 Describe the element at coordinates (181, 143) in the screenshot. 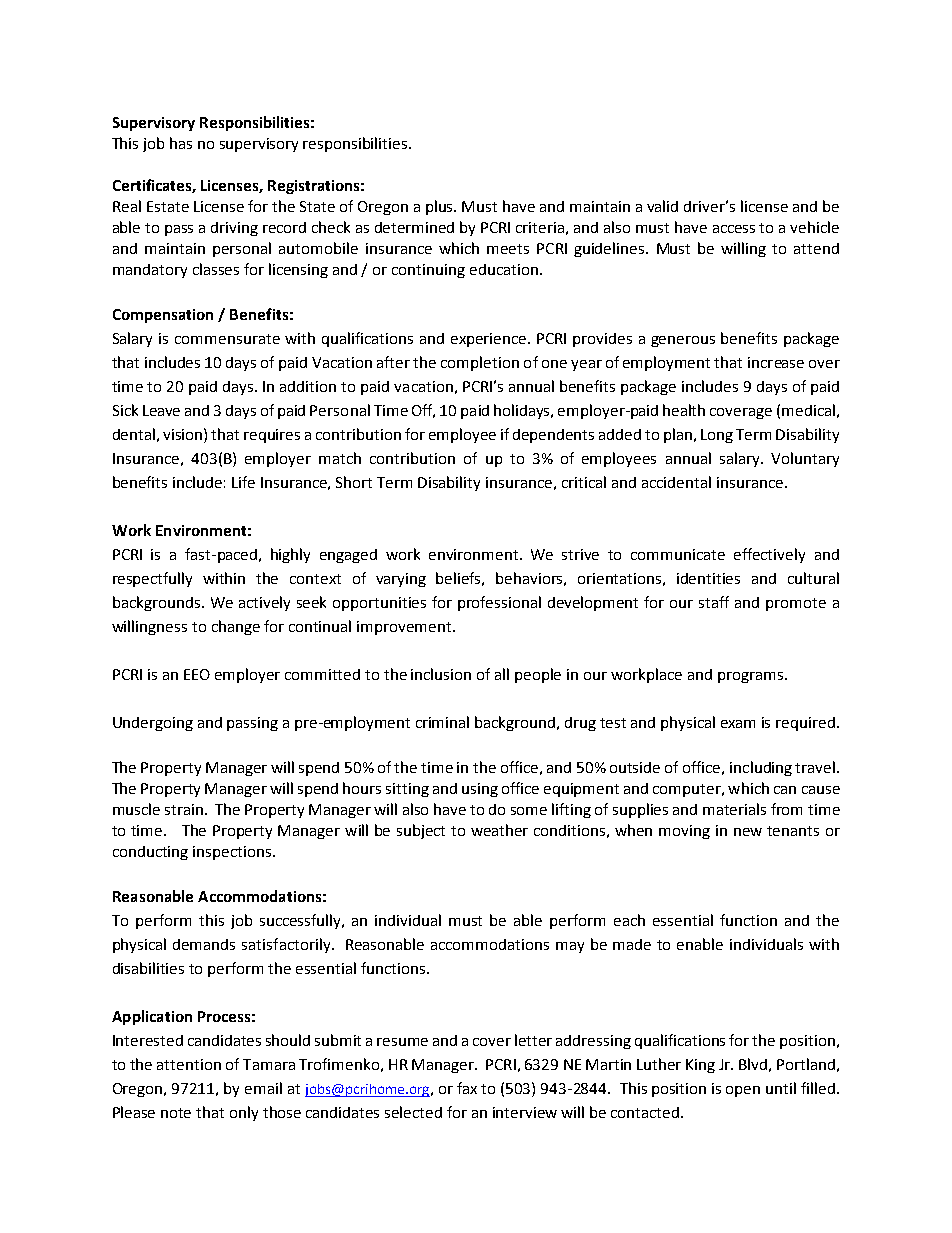

I see `has` at that location.
